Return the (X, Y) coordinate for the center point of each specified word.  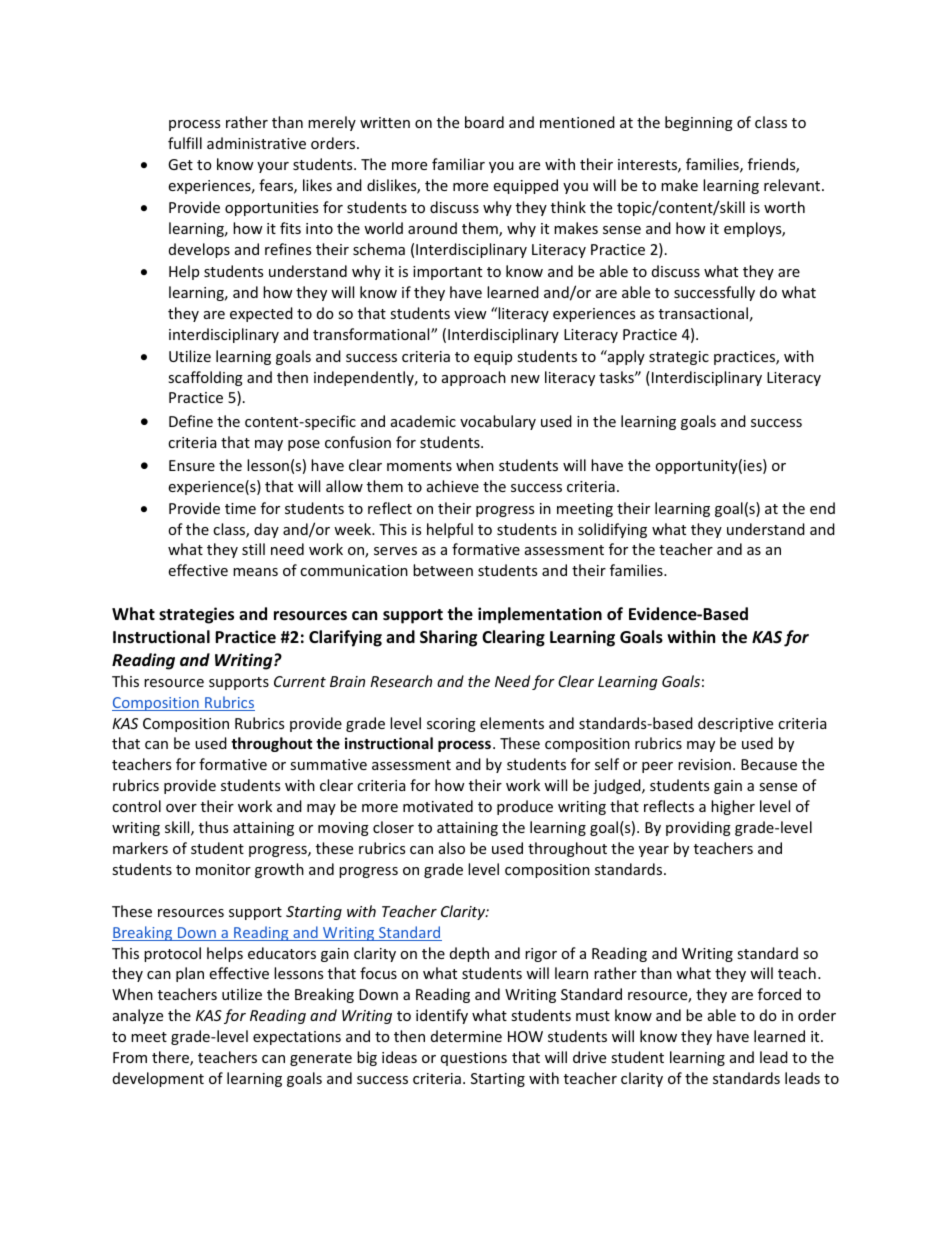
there (171, 1058)
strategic (679, 358)
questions (474, 1059)
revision (704, 764)
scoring (451, 725)
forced (779, 994)
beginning (699, 123)
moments (419, 466)
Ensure (192, 465)
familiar (458, 164)
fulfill (185, 143)
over (181, 808)
